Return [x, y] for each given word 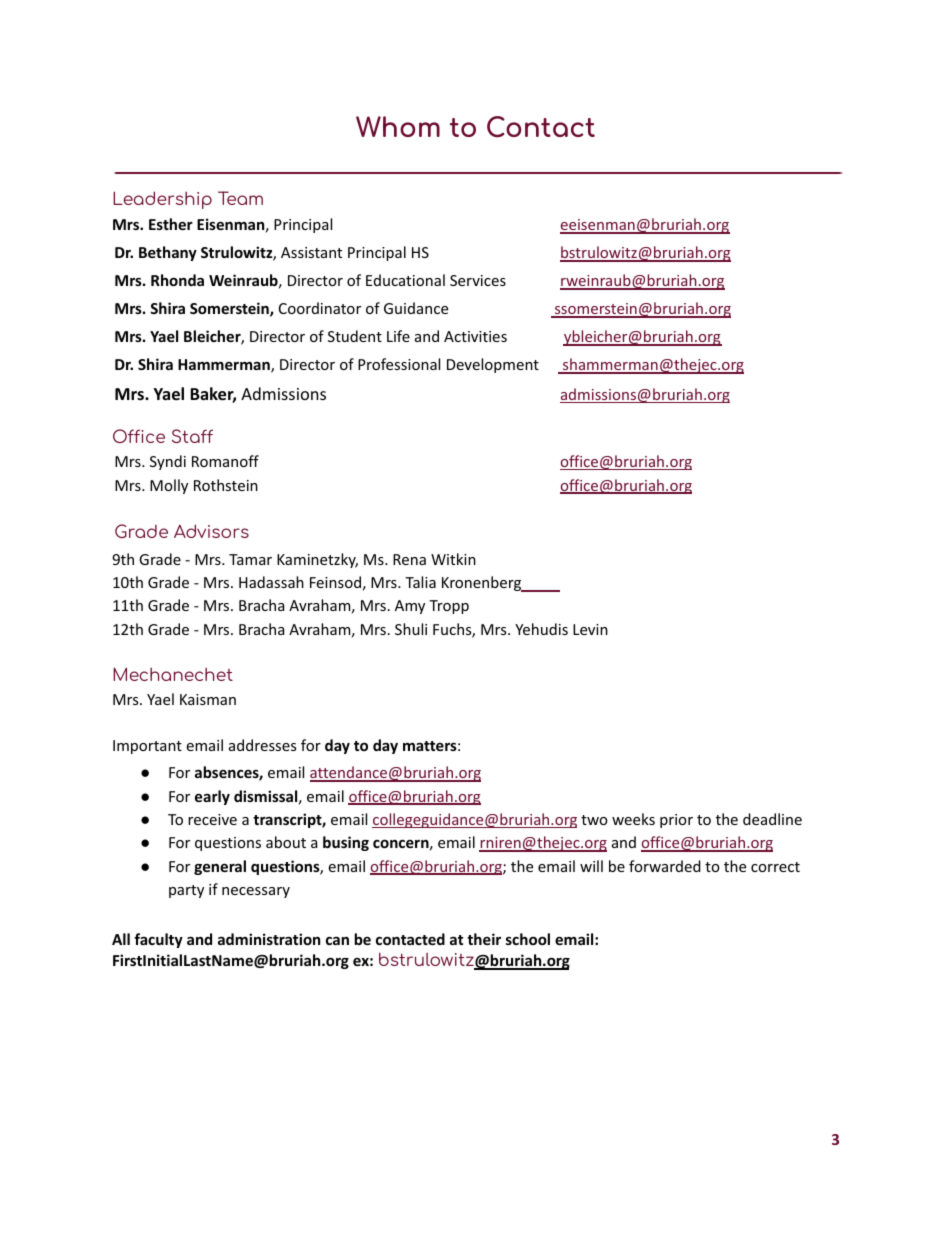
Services [478, 280]
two [594, 820]
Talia [420, 582]
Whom [398, 126]
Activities [475, 336]
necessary [256, 892]
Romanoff [225, 461]
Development [493, 365]
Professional [399, 364]
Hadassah [271, 582]
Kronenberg [483, 584]
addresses [262, 745]
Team [240, 198]
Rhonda [177, 280]
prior [676, 821]
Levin [590, 629]
